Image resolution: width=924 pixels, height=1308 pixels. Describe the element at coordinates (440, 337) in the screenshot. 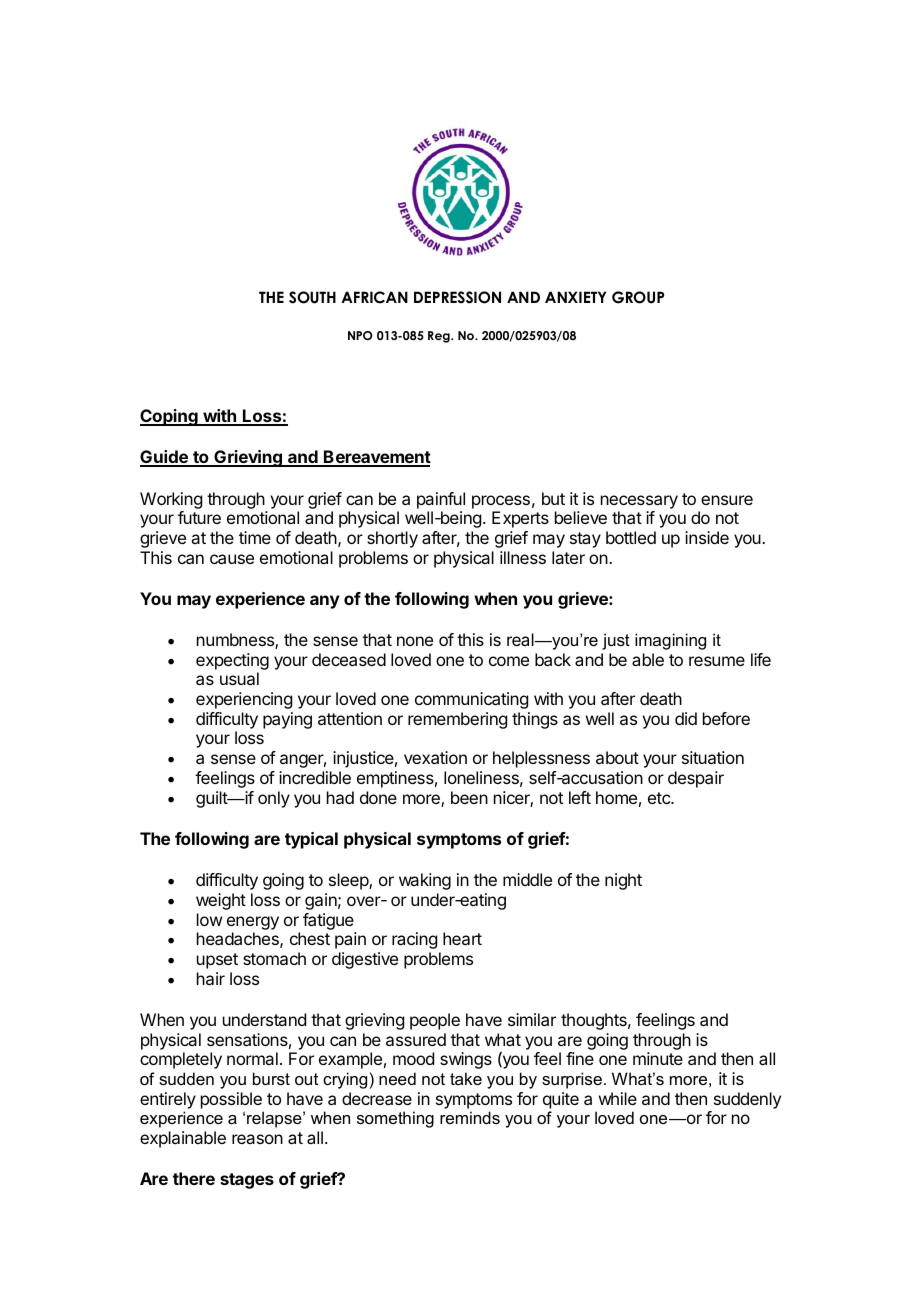

I see `Reg` at that location.
